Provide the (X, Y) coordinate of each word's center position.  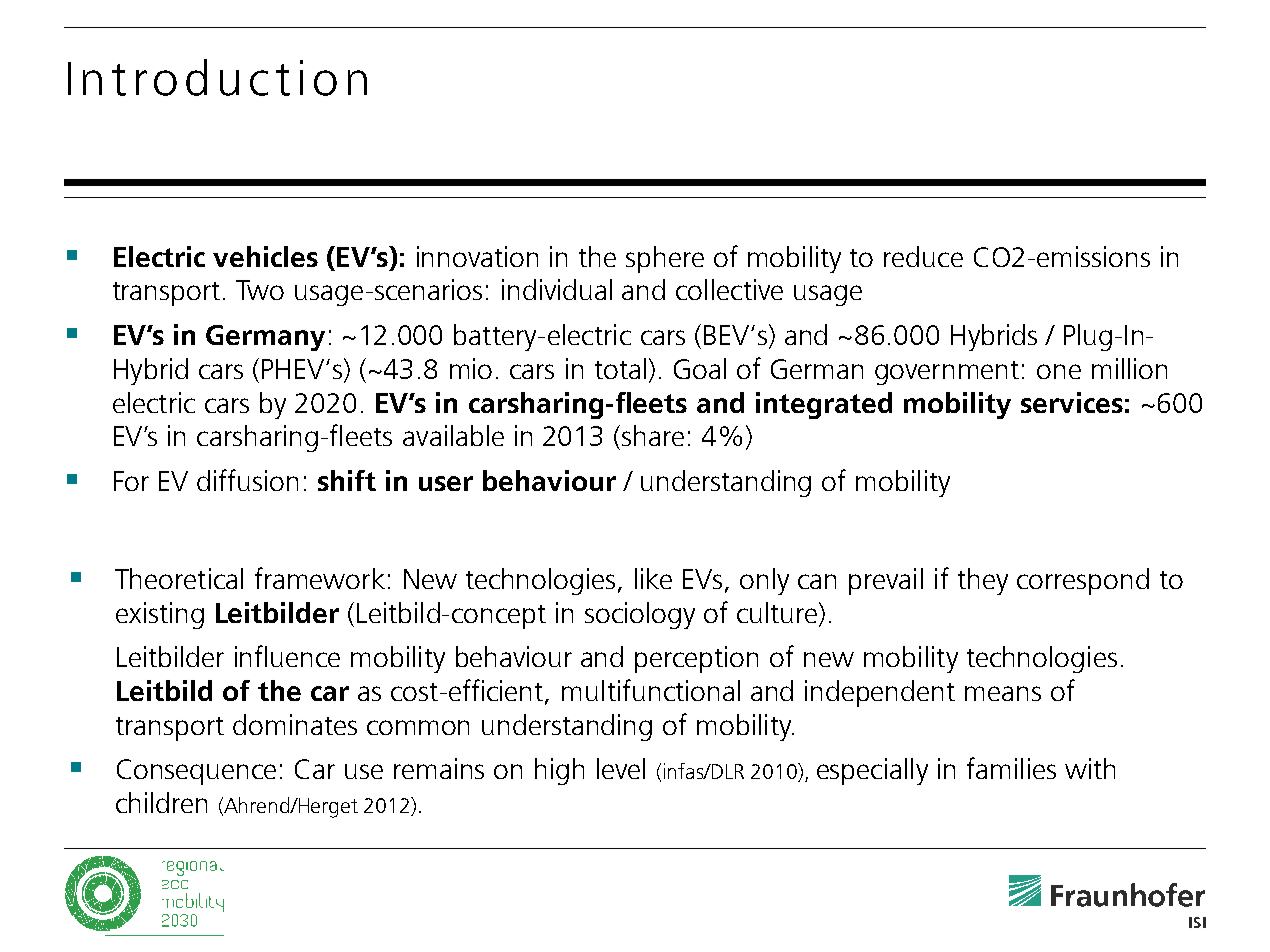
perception (696, 659)
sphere (665, 259)
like (653, 578)
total (620, 368)
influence (287, 656)
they (983, 581)
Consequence (196, 772)
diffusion (247, 480)
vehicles (265, 256)
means (1003, 693)
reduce (923, 256)
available (453, 435)
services (1072, 402)
